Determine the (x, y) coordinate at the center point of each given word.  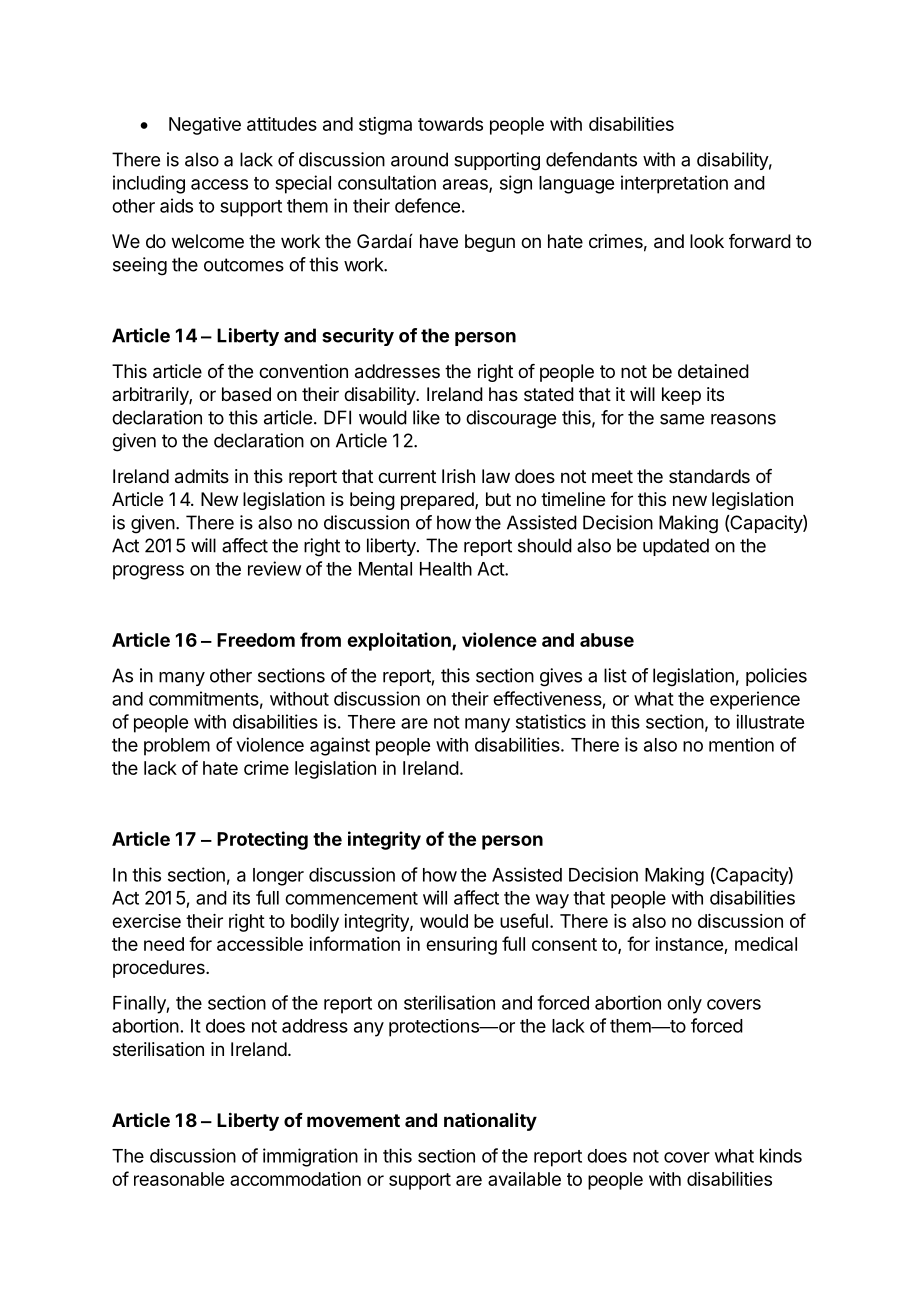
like (426, 417)
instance (689, 944)
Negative (205, 126)
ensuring (461, 946)
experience (755, 700)
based (246, 394)
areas (466, 185)
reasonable (179, 1179)
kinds (781, 1155)
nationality (490, 1121)
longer (278, 877)
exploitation (400, 641)
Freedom (256, 640)
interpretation (674, 184)
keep (681, 396)
